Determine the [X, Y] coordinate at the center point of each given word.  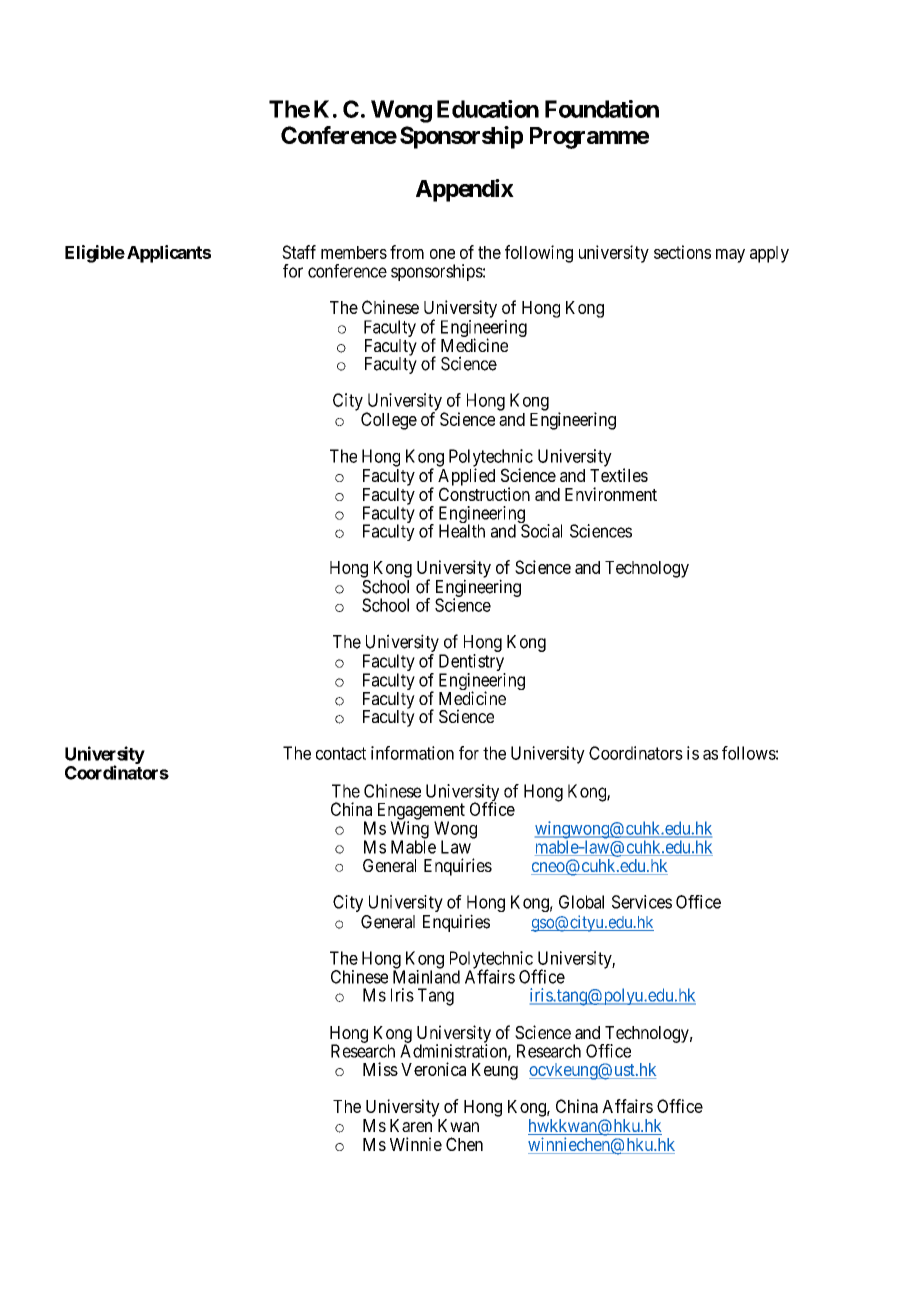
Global [581, 902]
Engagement [419, 812]
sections [682, 252]
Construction [484, 494]
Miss [380, 1069]
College [389, 421]
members [354, 252]
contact [341, 753]
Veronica [433, 1069]
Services [642, 902]
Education [488, 109]
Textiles [619, 475]
